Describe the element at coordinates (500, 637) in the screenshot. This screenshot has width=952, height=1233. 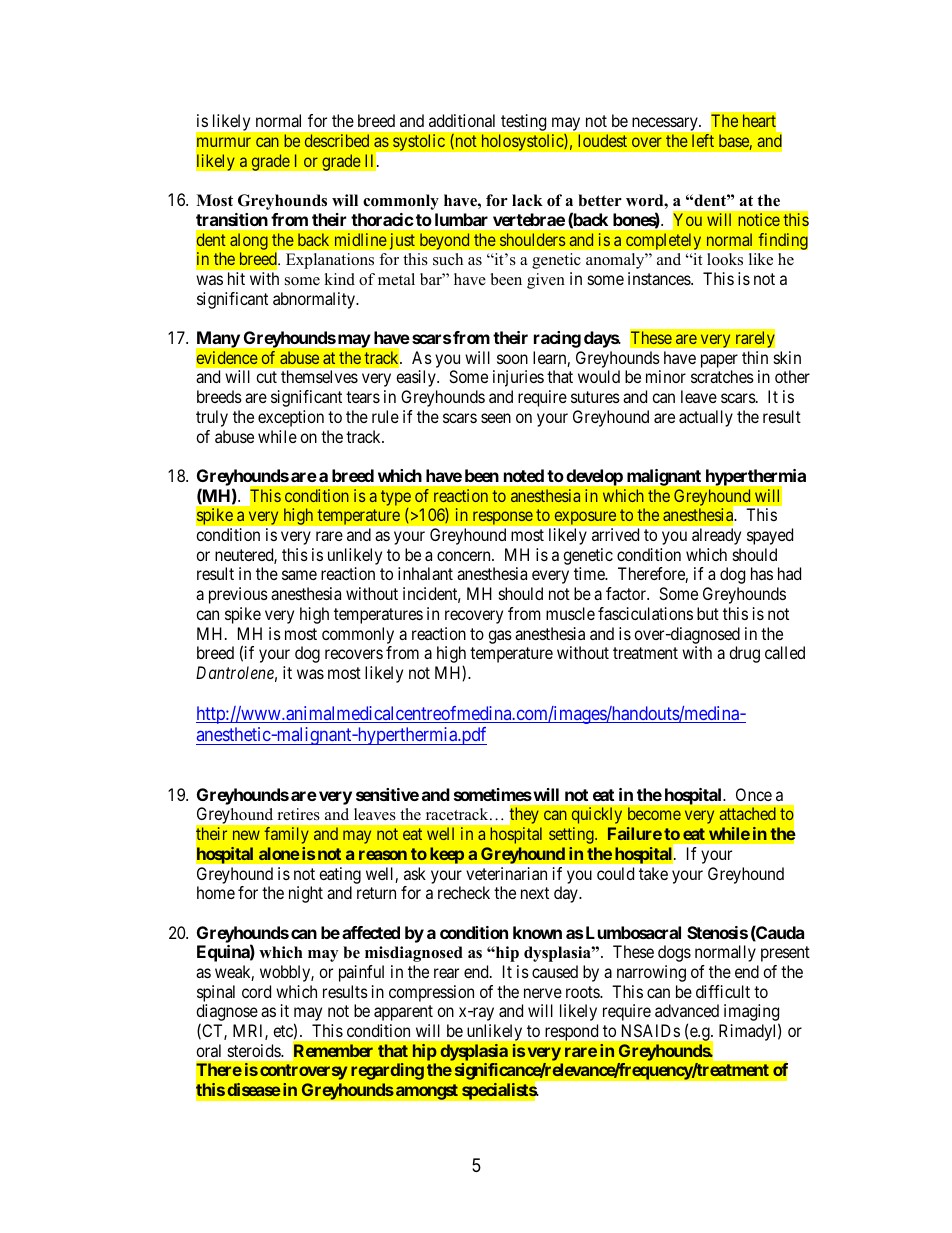
I see `gas` at that location.
